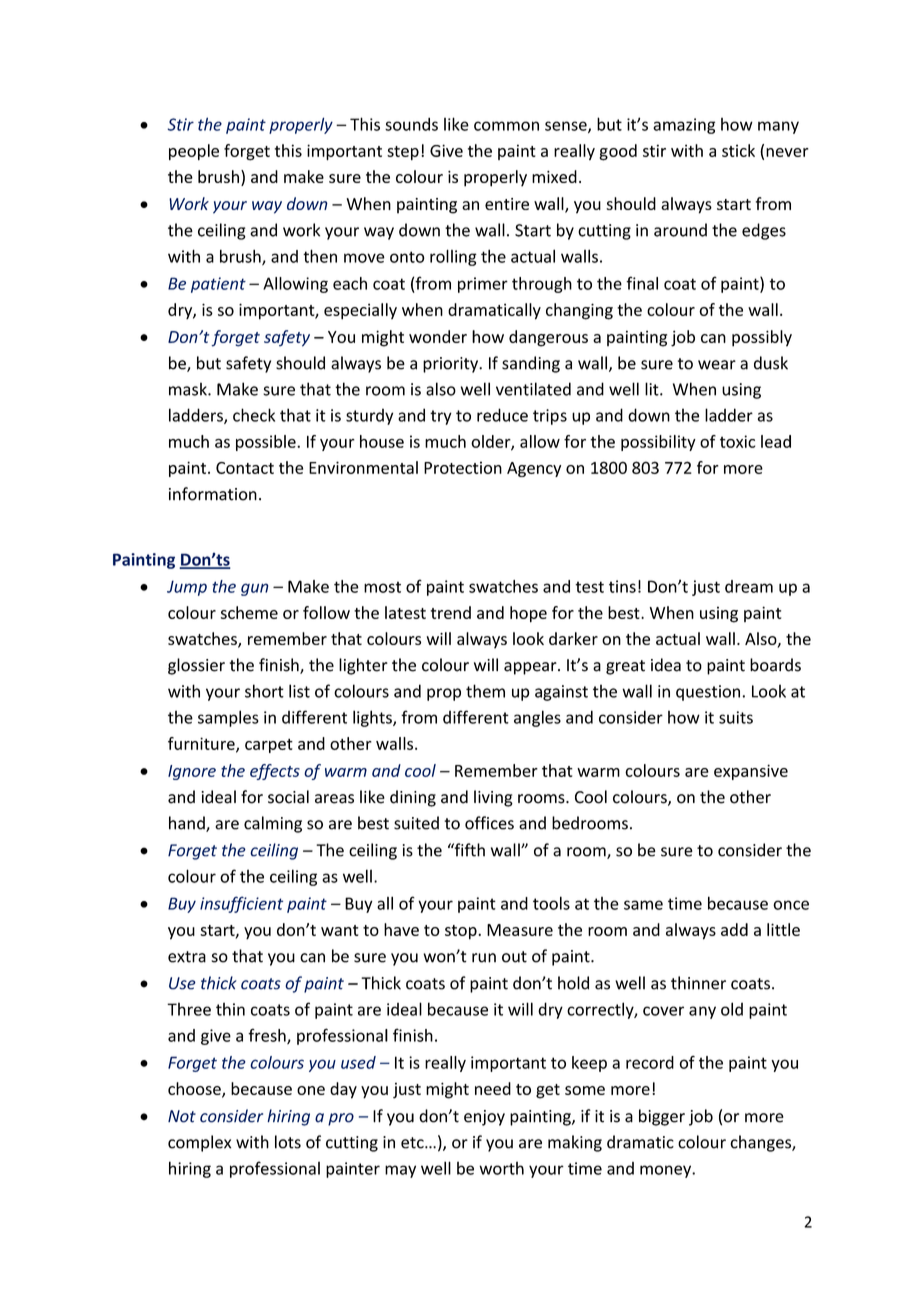 This page has height=1308, width=924. I want to click on expansive, so click(751, 772).
